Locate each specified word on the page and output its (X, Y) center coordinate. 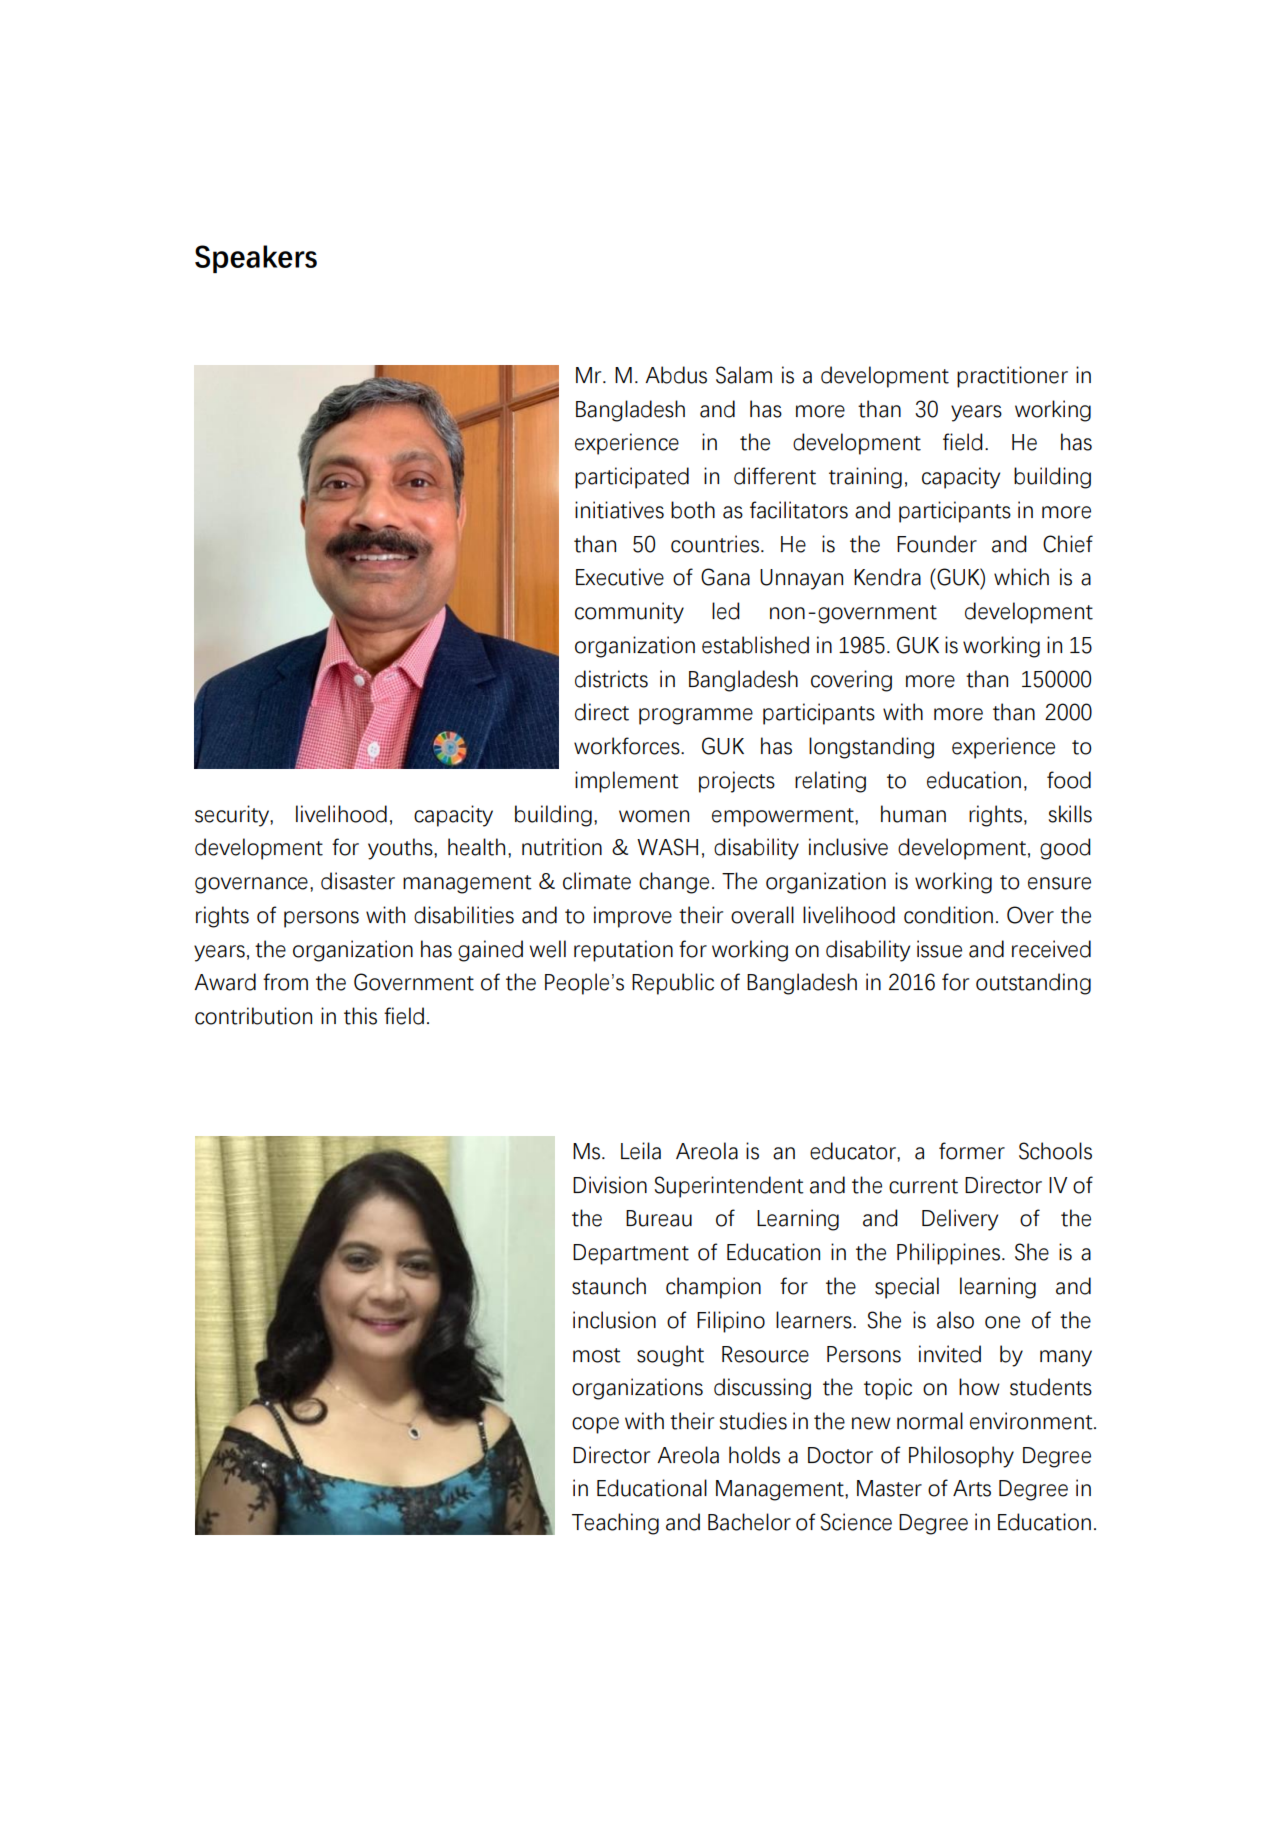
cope (595, 1425)
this (360, 1016)
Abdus (676, 375)
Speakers (256, 259)
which (1021, 577)
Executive (620, 577)
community (629, 613)
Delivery (960, 1220)
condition (948, 915)
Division (610, 1185)
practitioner (1012, 377)
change (674, 883)
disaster (358, 881)
